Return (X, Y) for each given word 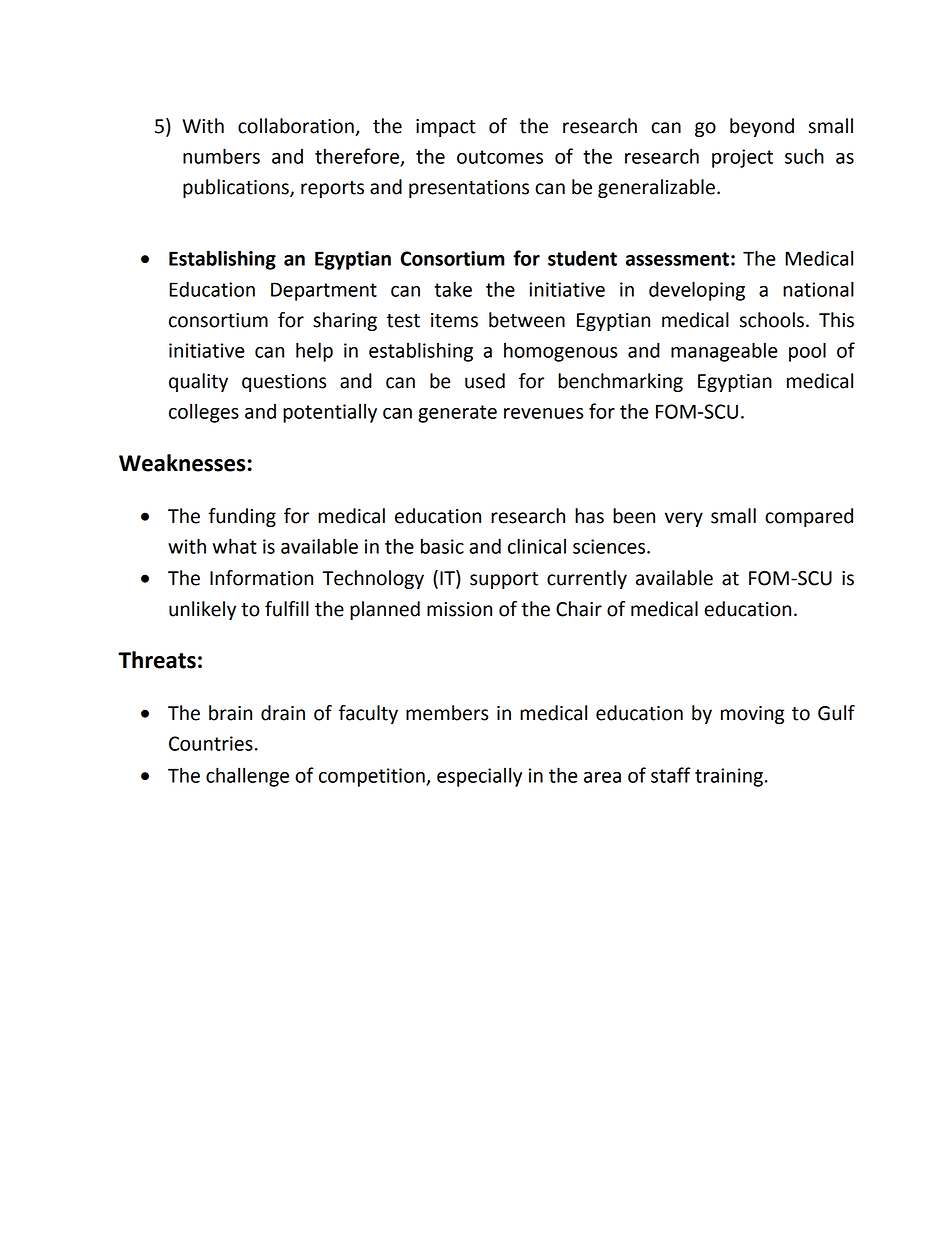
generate (457, 414)
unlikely (202, 610)
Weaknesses (182, 463)
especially (479, 777)
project (742, 158)
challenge (247, 777)
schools (772, 320)
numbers (221, 156)
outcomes (500, 157)
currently (587, 579)
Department (324, 291)
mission (459, 609)
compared (809, 517)
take (453, 289)
